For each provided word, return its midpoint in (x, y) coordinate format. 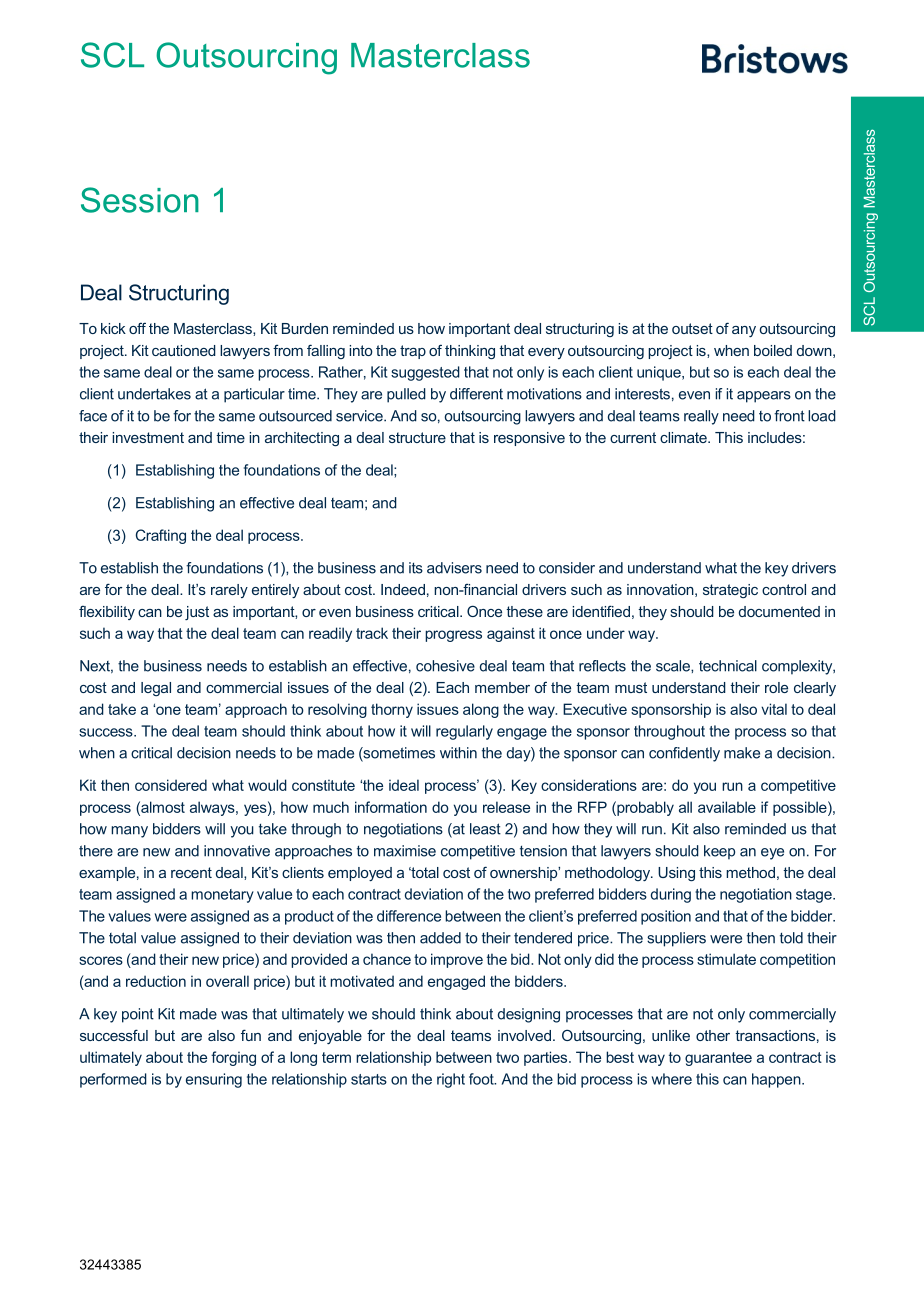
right (451, 1080)
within (458, 753)
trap (413, 352)
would (267, 785)
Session (140, 200)
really (701, 417)
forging (233, 1058)
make (742, 753)
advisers (454, 568)
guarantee (718, 1059)
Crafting (161, 536)
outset (692, 328)
